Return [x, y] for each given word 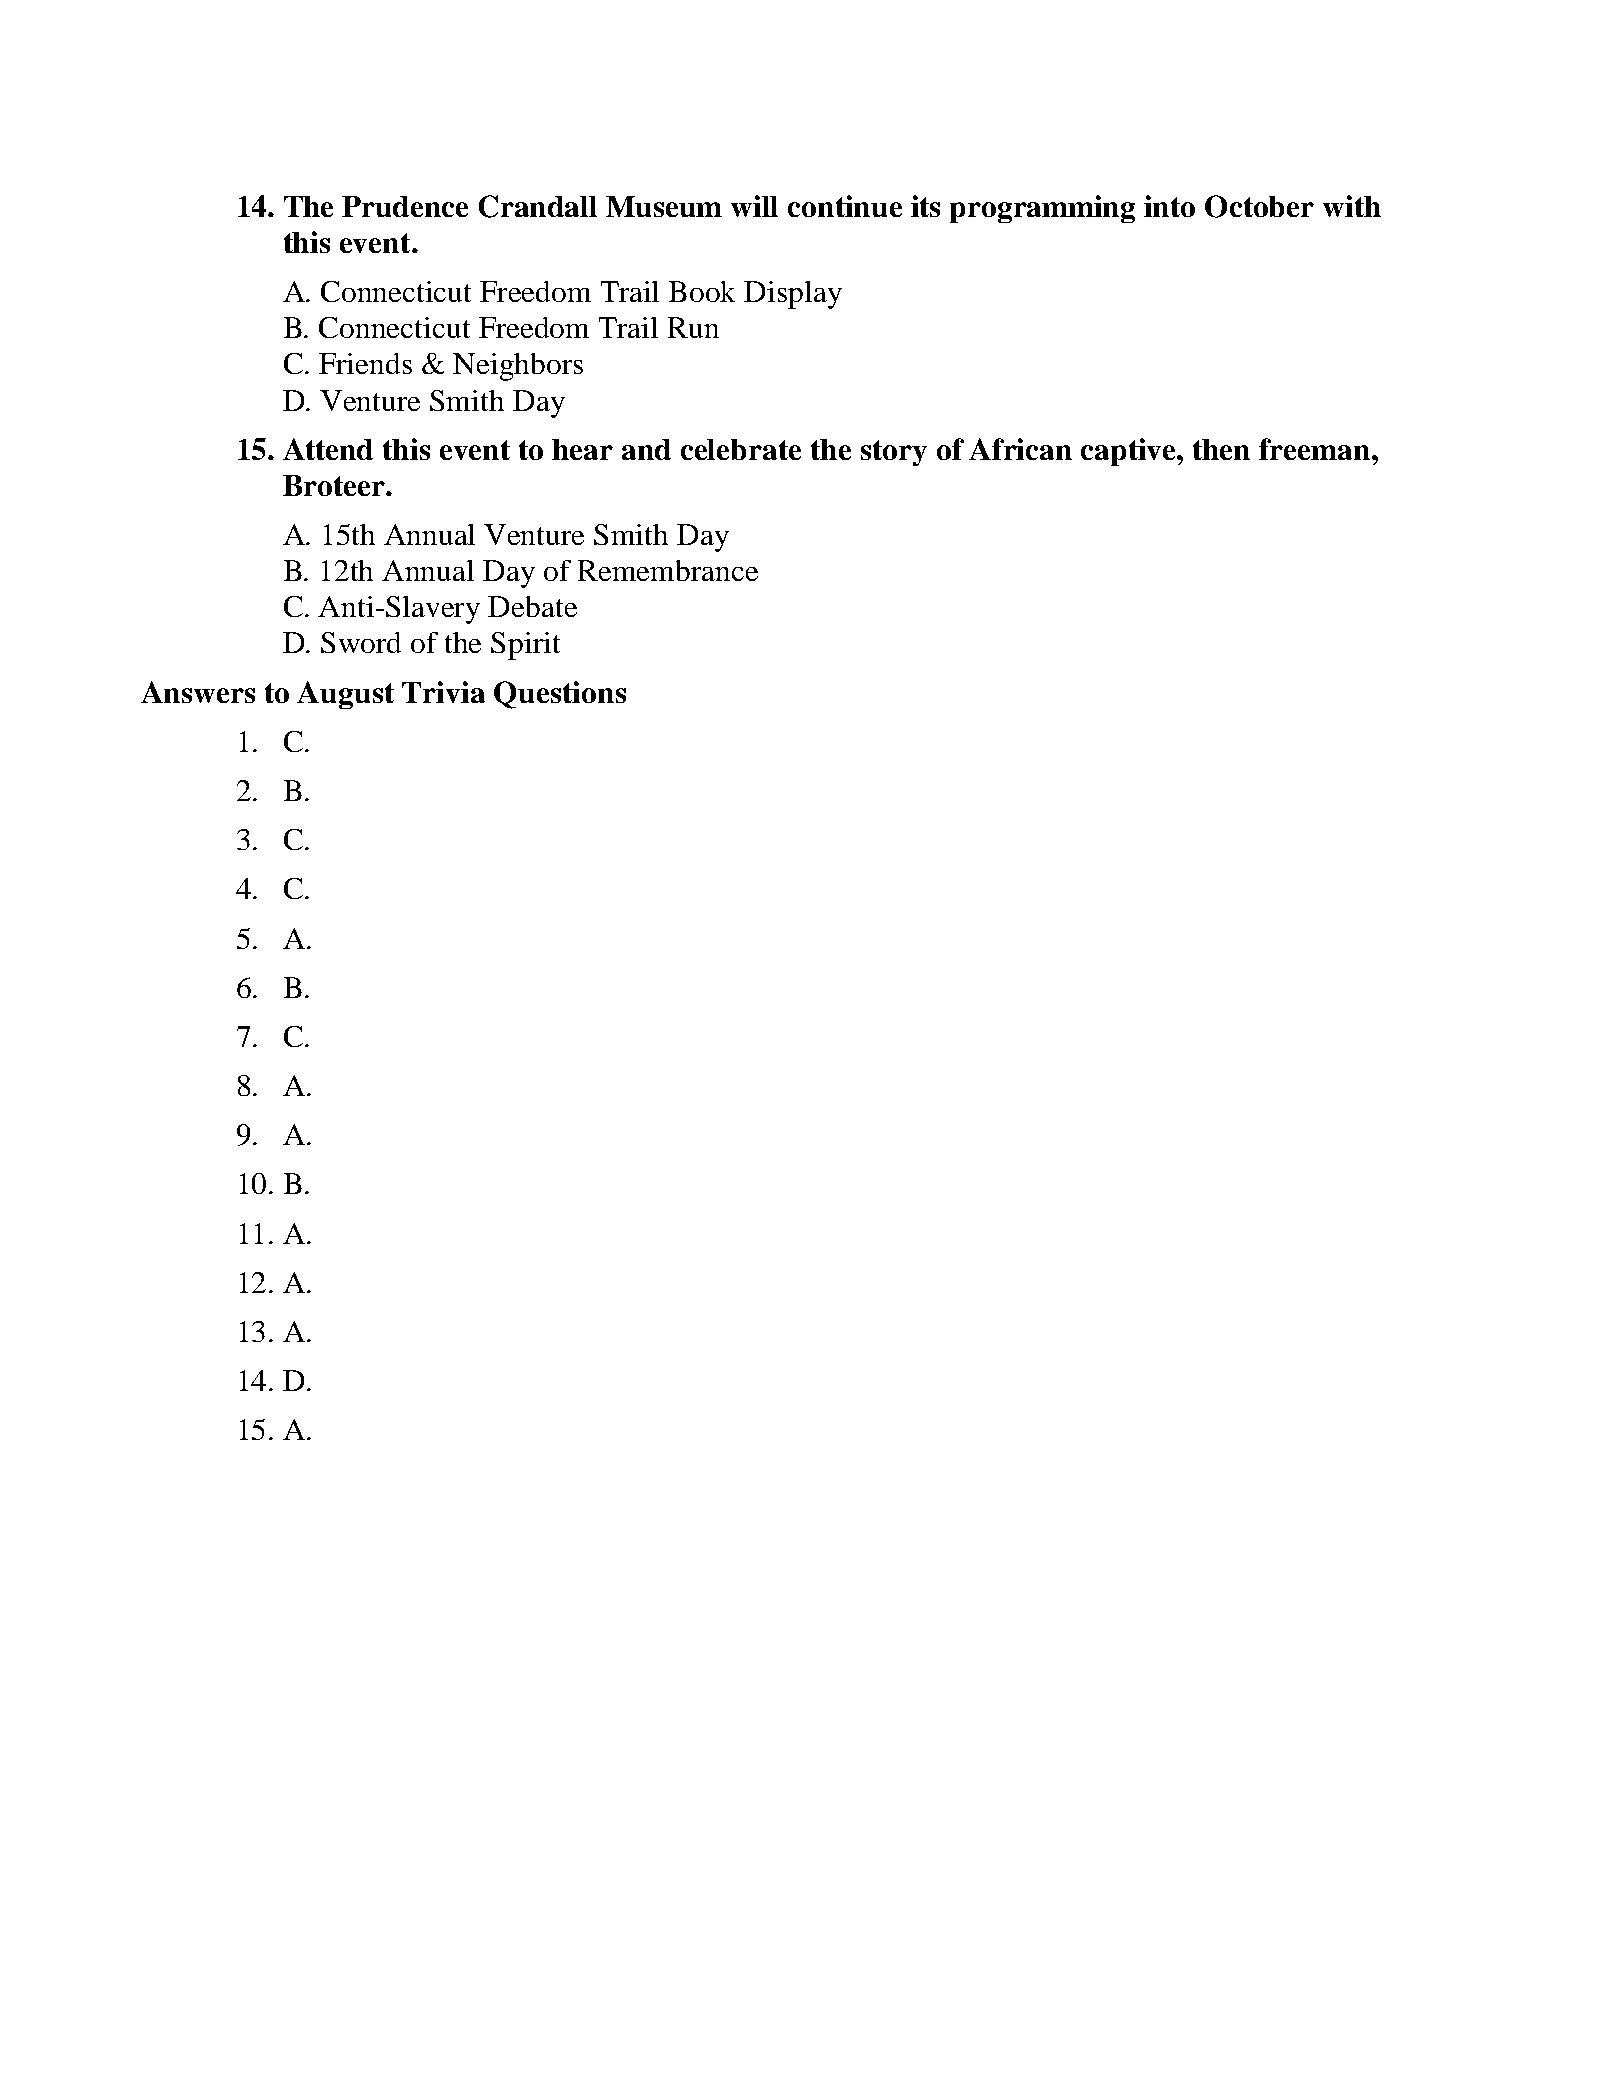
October [1259, 206]
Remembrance [668, 570]
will [754, 206]
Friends [365, 363]
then [1221, 449]
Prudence [405, 206]
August [345, 695]
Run [693, 327]
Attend [328, 449]
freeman [1316, 449]
